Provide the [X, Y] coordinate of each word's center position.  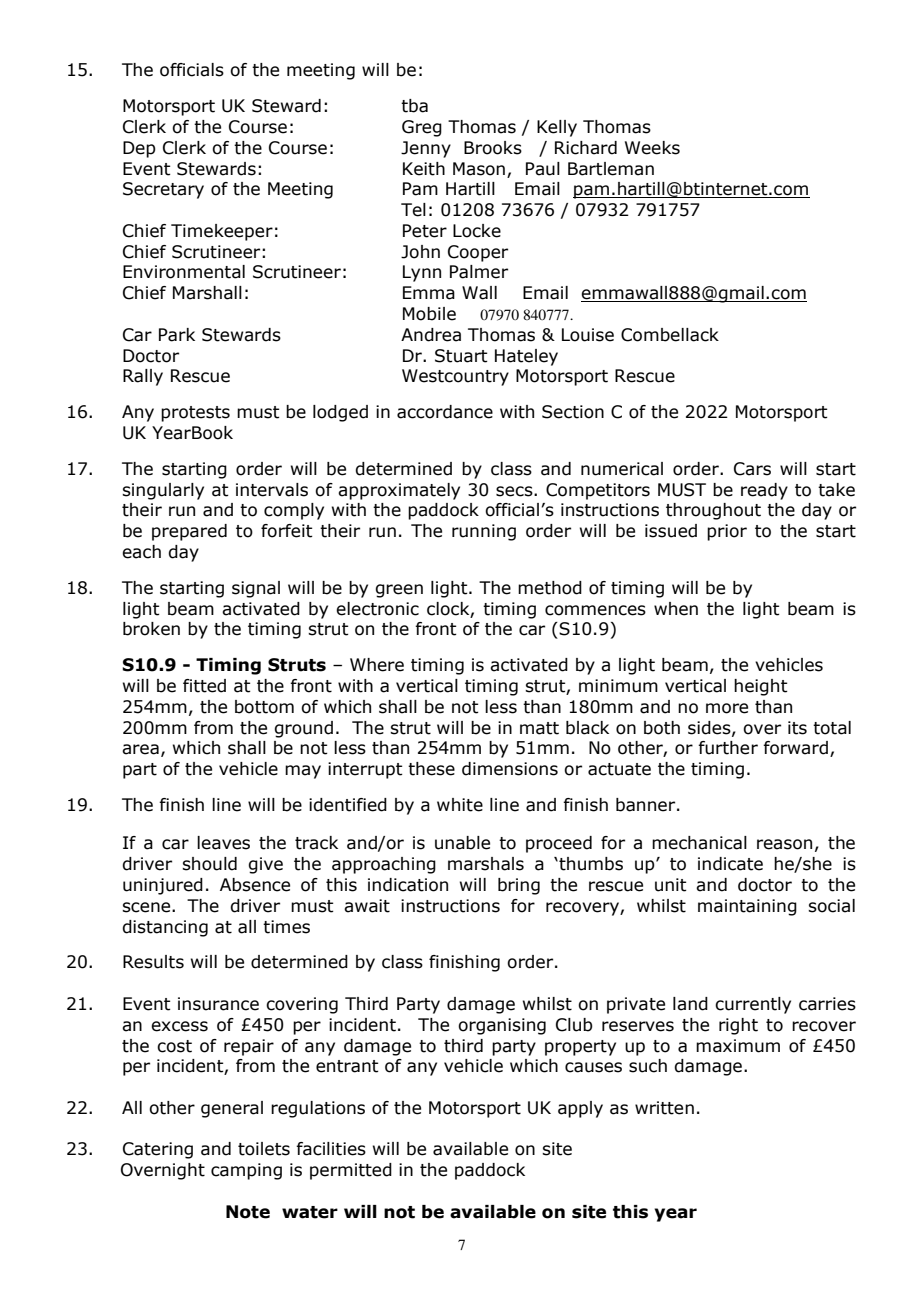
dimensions [510, 769]
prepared [189, 532]
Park [177, 335]
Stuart [461, 356]
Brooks [493, 148]
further [728, 748]
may [303, 772]
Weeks [652, 148]
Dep [139, 149]
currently [753, 1005]
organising [502, 1026]
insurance [218, 1004]
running [484, 532]
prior [727, 532]
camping [246, 1171]
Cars [752, 469]
